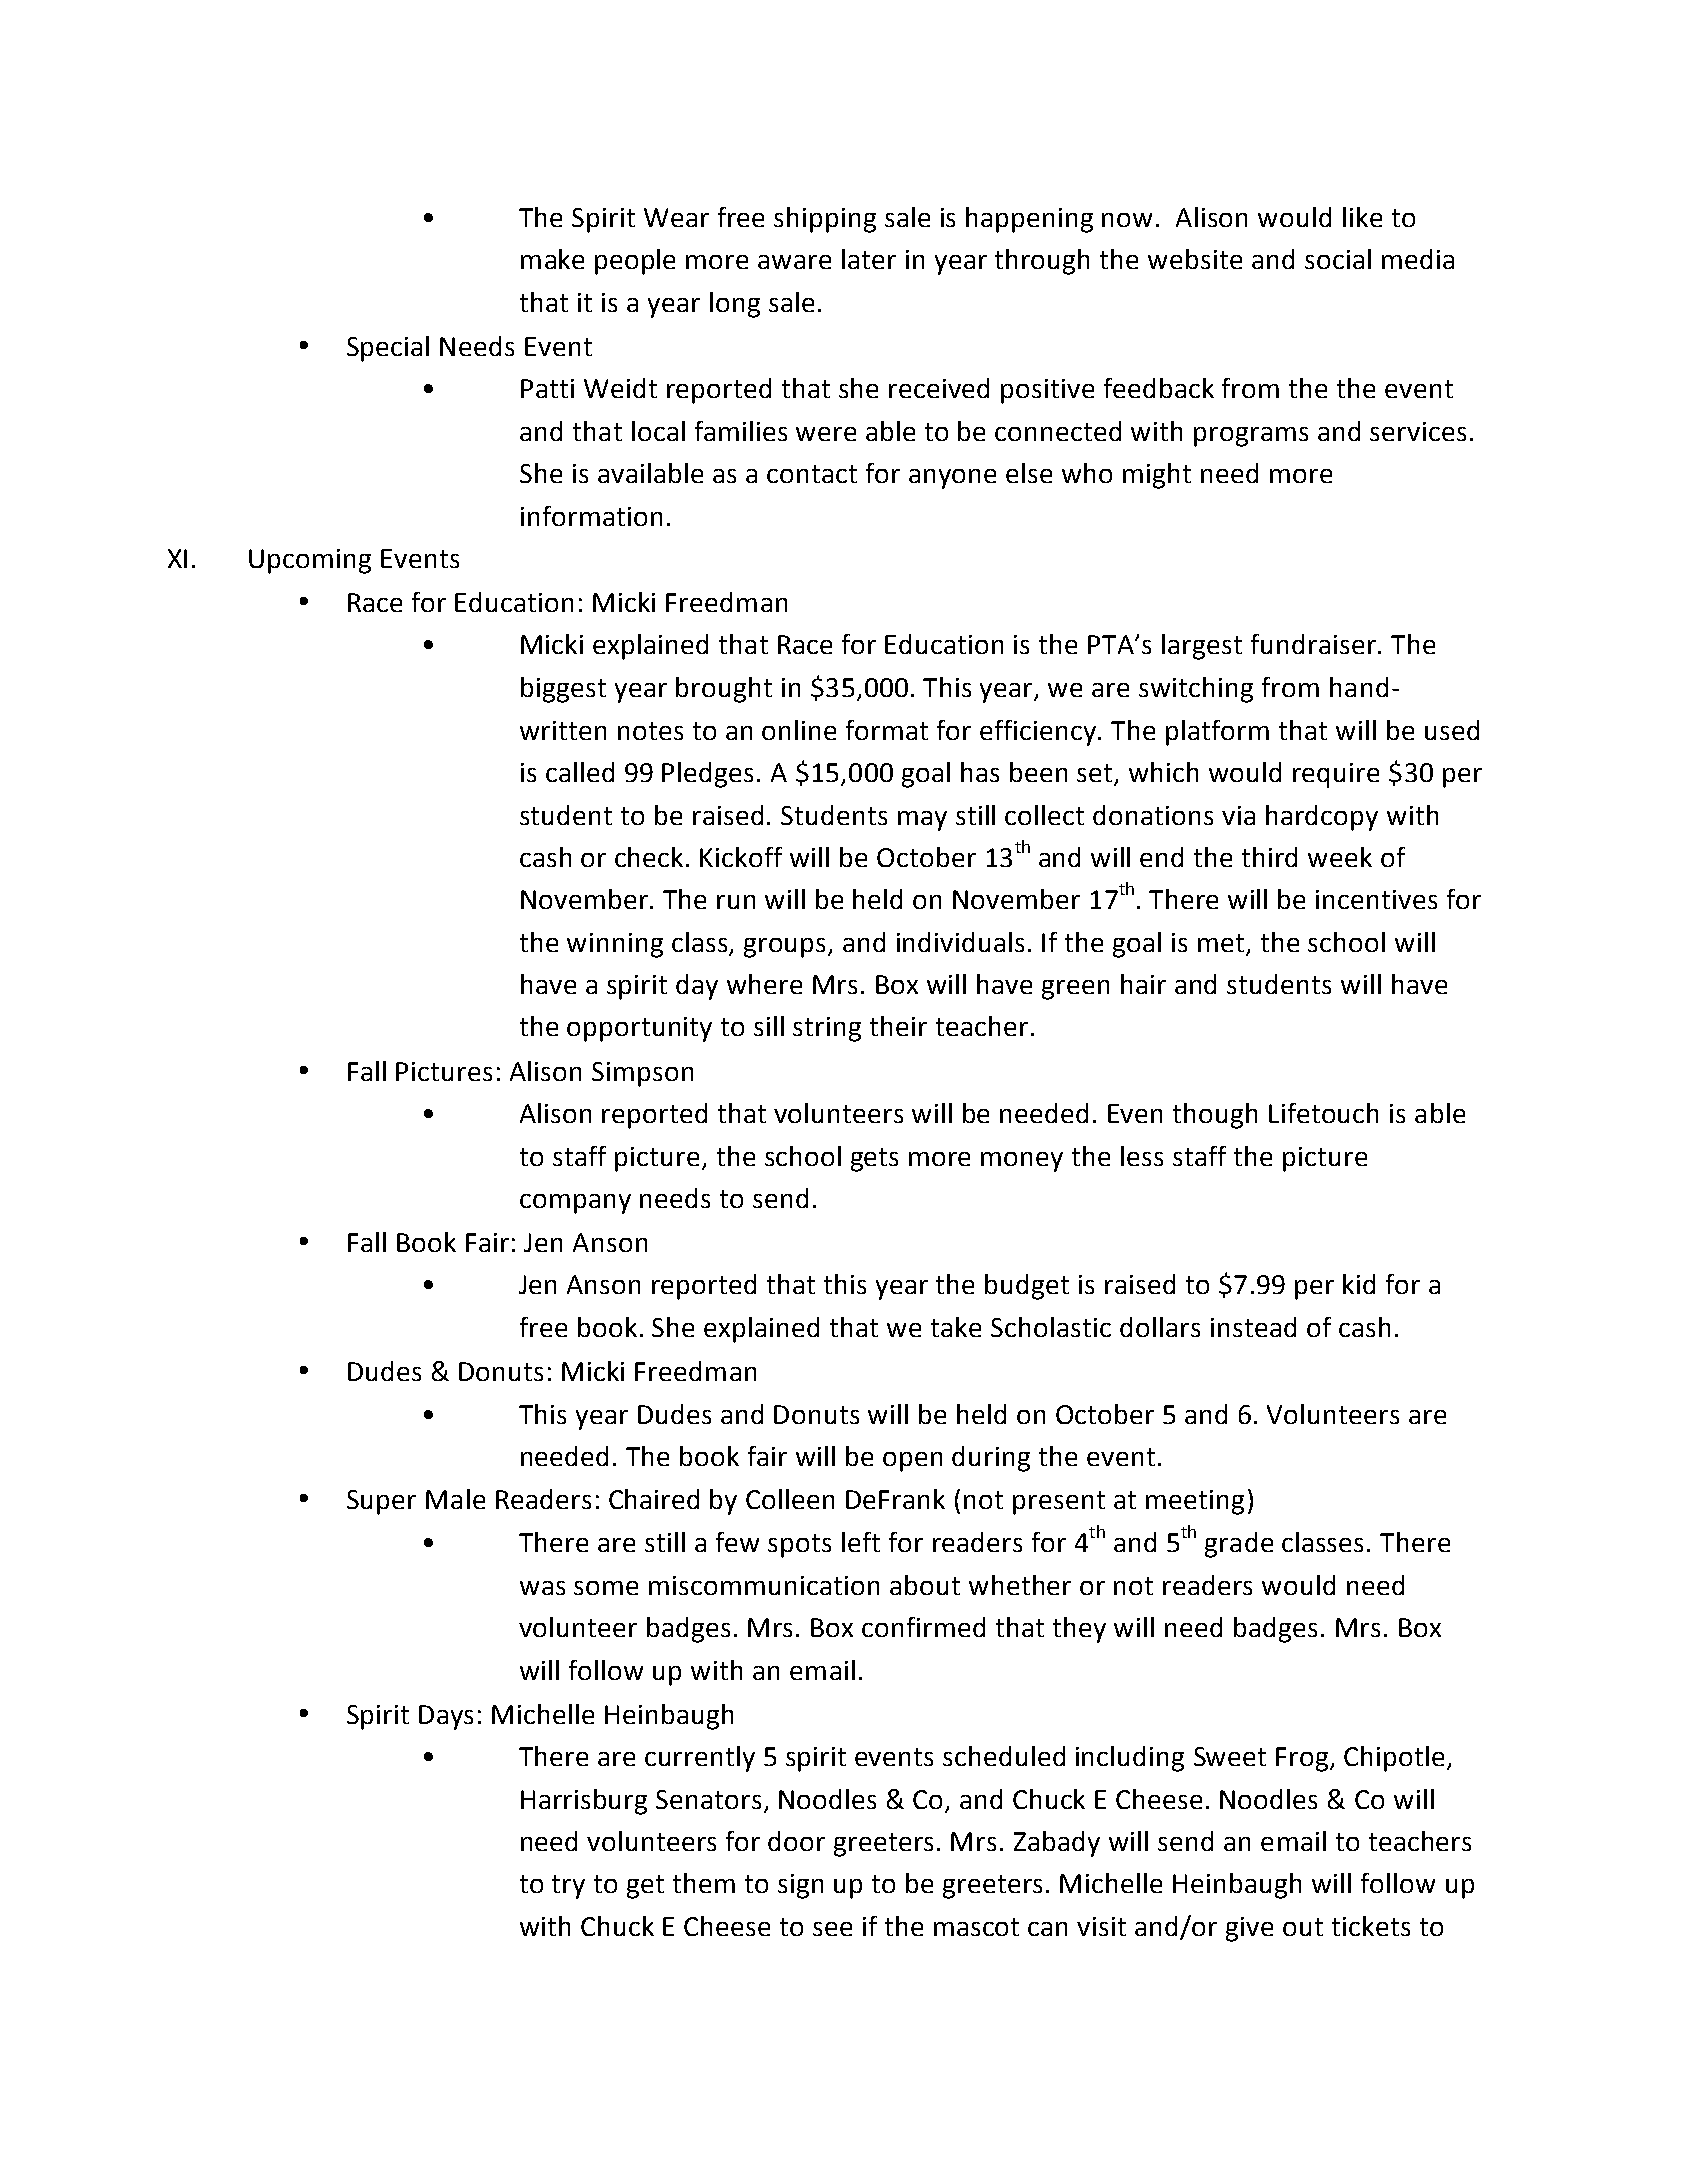  I want to click on make, so click(552, 259).
